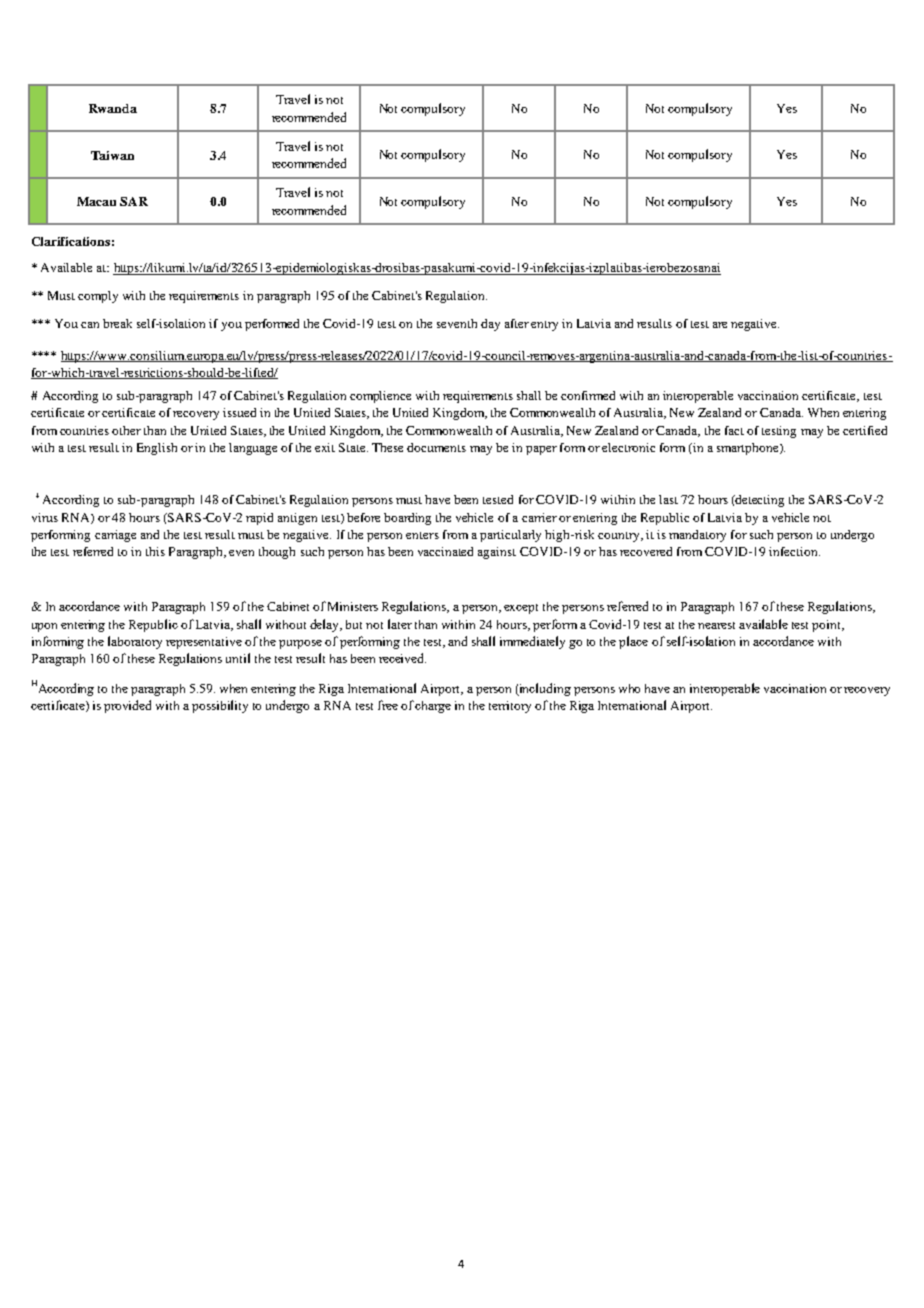 The width and height of the image is (924, 1308). I want to click on this, so click(155, 551).
